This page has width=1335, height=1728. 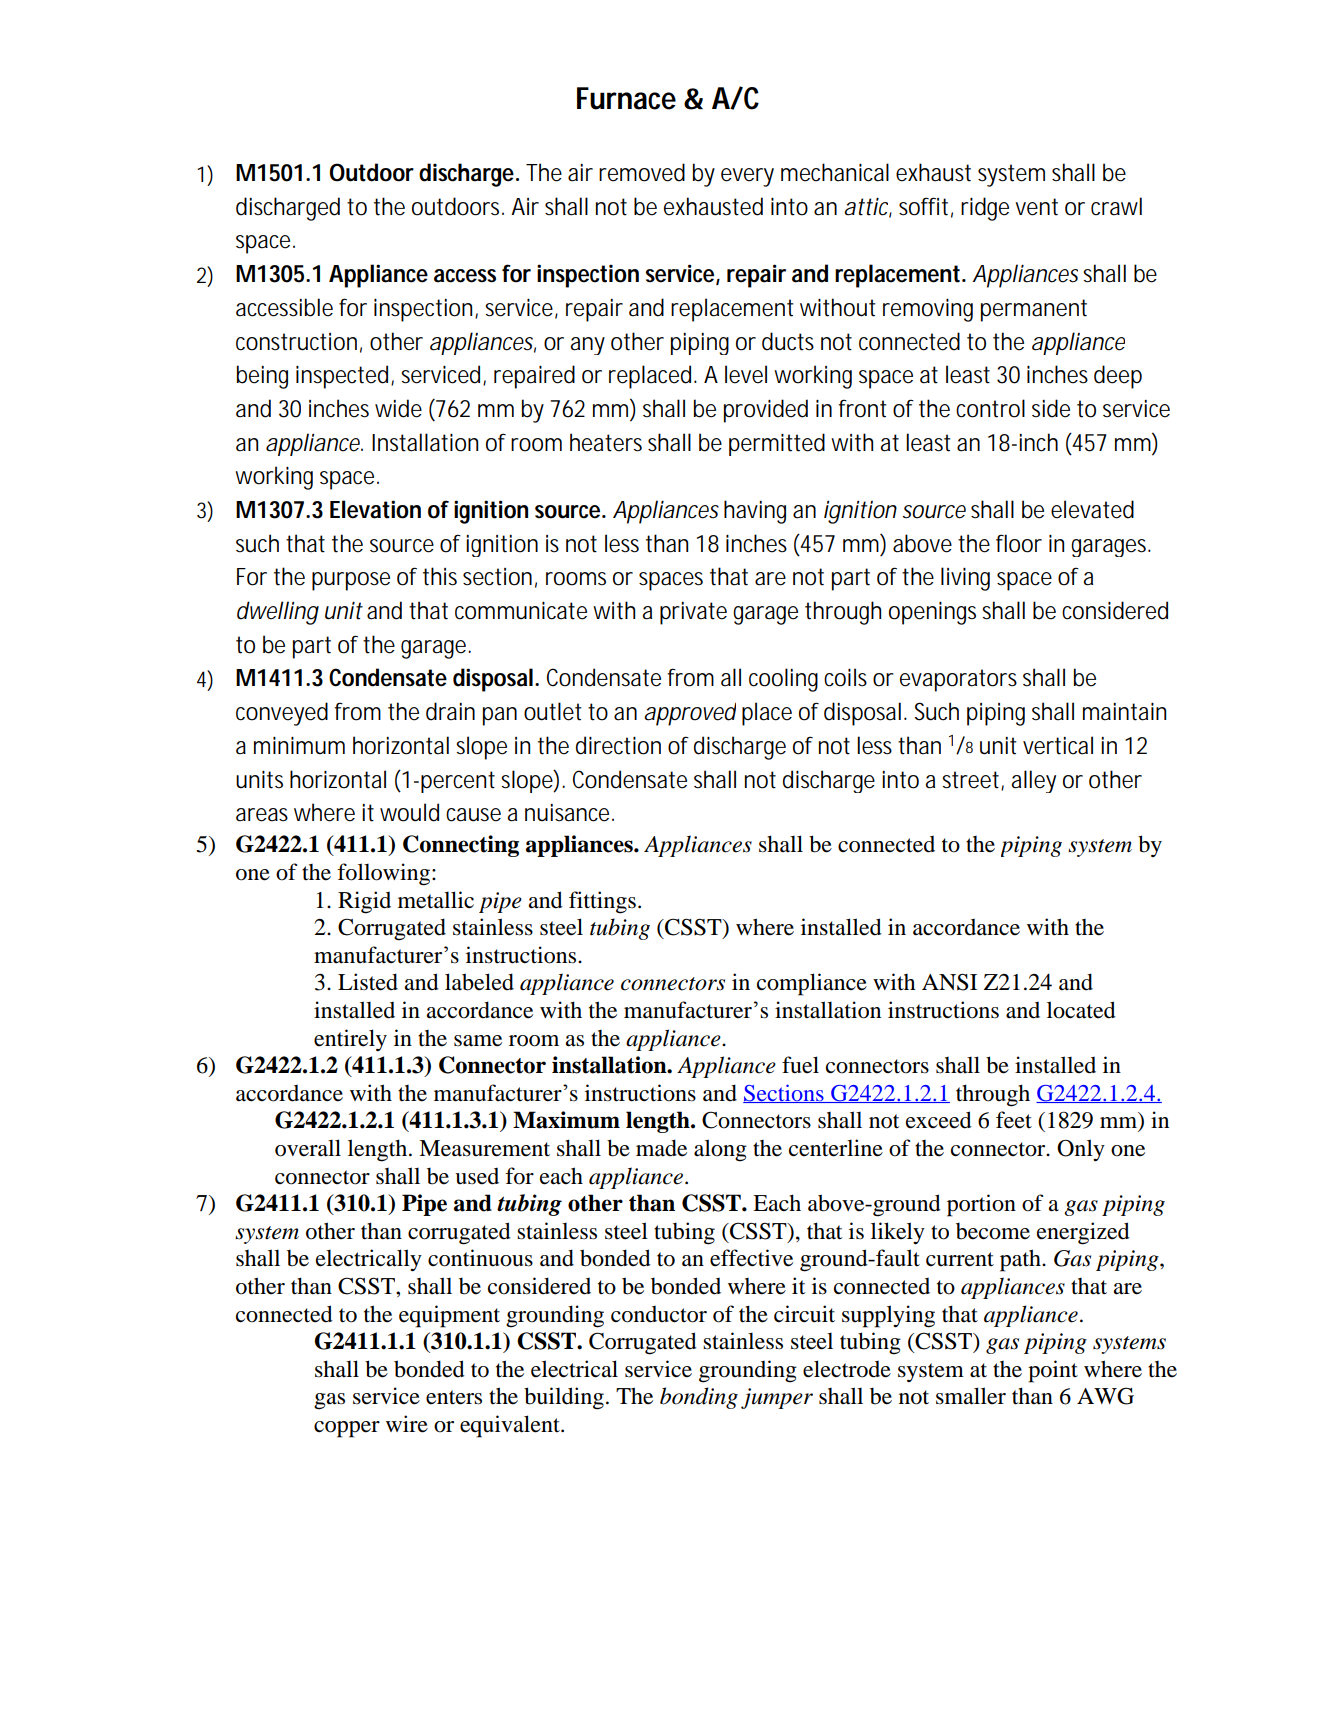 I want to click on made, so click(x=661, y=1148).
